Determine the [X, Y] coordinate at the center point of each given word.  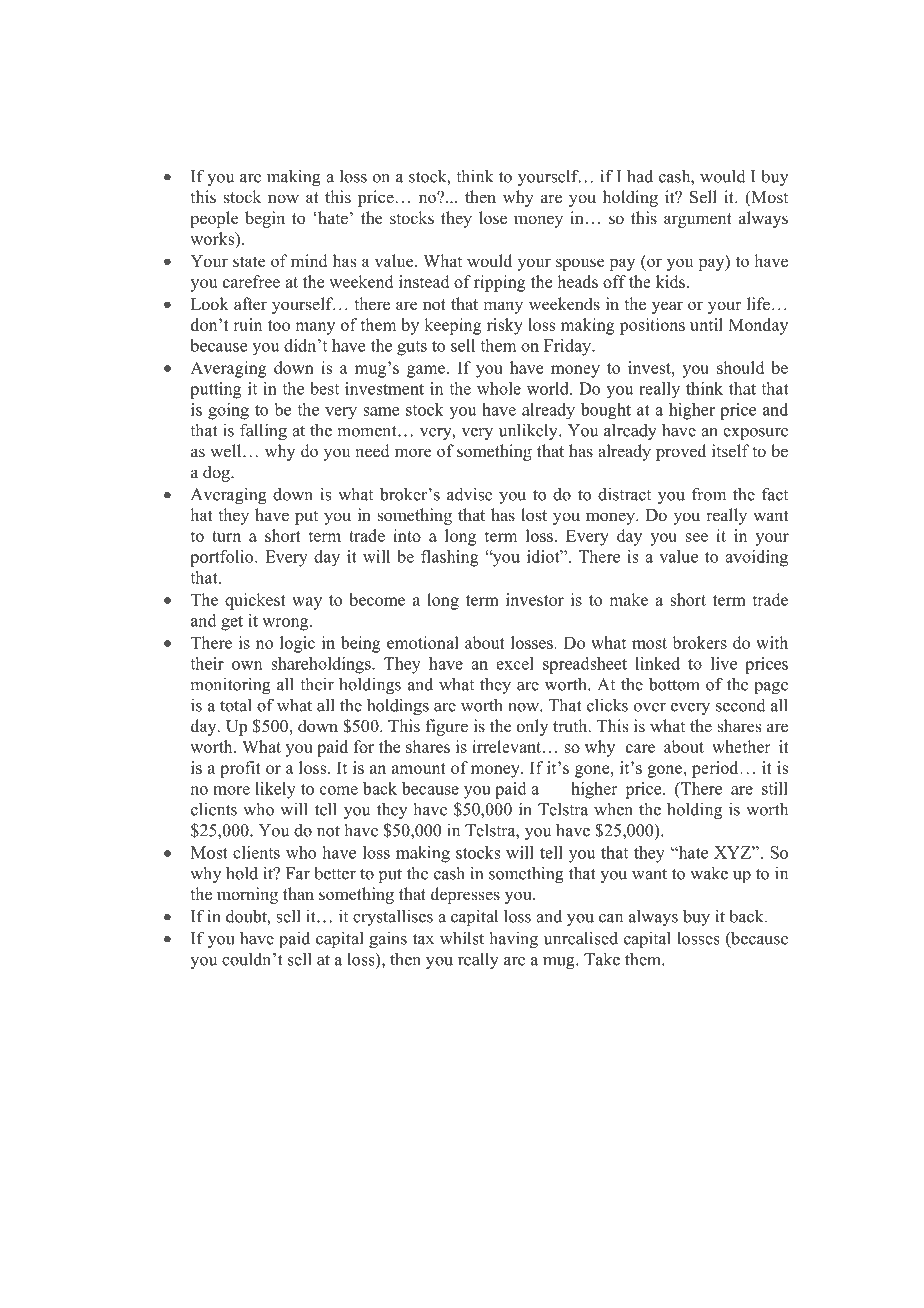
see [697, 537]
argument [698, 220]
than [298, 893]
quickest [255, 601]
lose [493, 218]
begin [265, 219]
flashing [450, 558]
